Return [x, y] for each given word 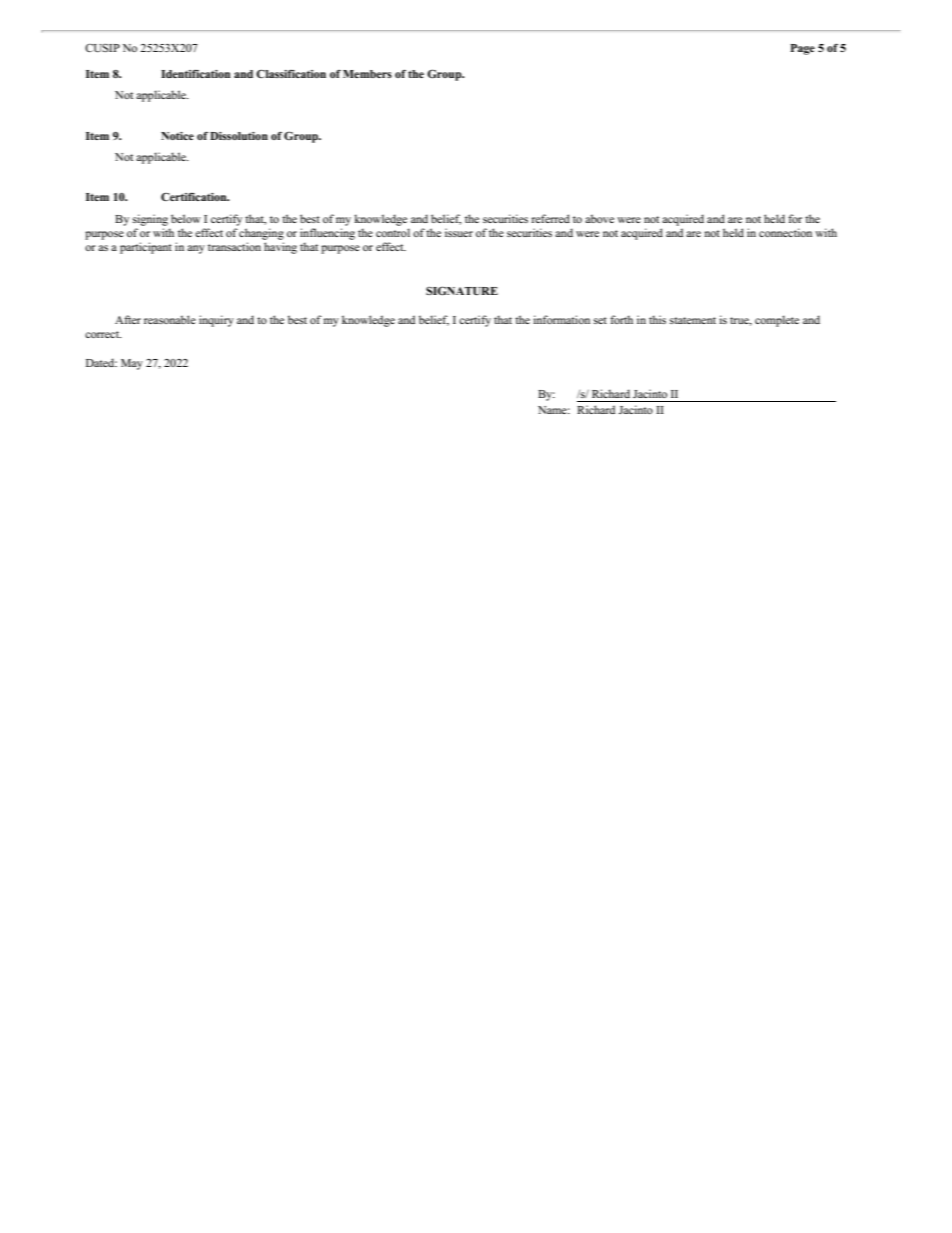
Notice [177, 136]
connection [785, 232]
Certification [195, 197]
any [196, 249]
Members [367, 74]
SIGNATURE [462, 291]
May [132, 364]
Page [802, 49]
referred [551, 218]
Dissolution [239, 136]
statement [693, 320]
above [599, 218]
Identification [195, 74]
